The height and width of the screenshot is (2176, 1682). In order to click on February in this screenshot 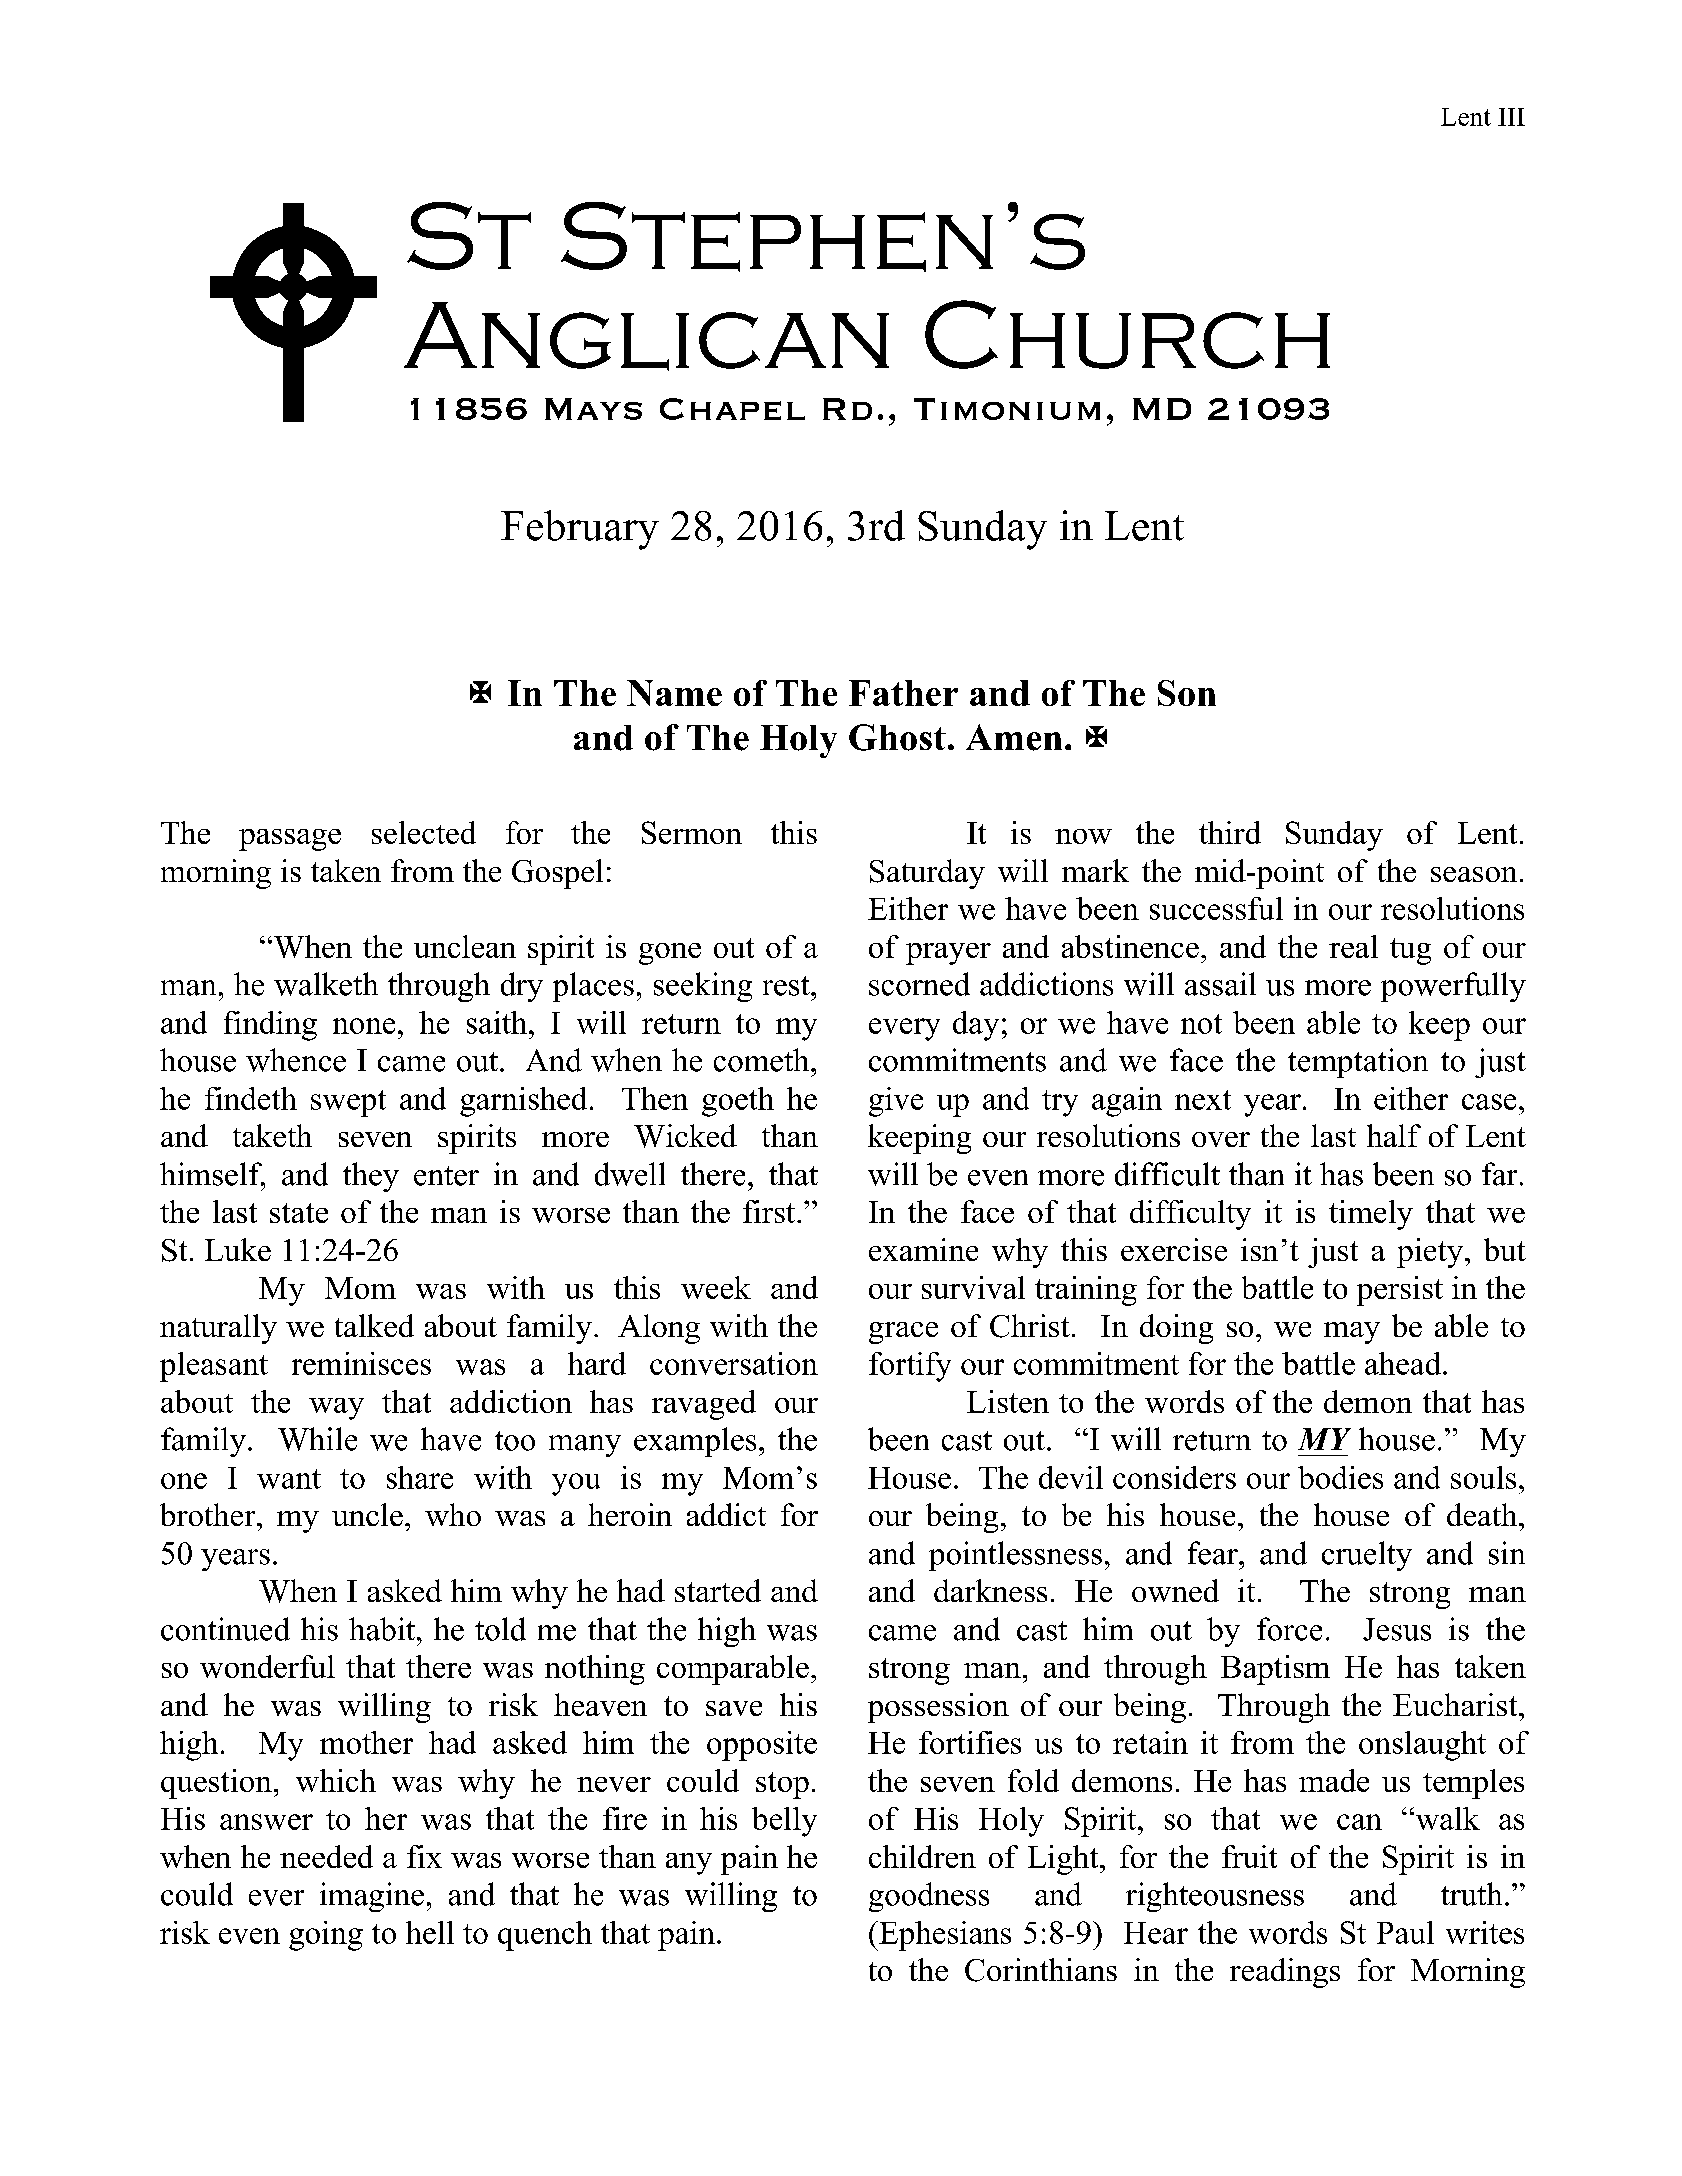, I will do `click(580, 530)`.
